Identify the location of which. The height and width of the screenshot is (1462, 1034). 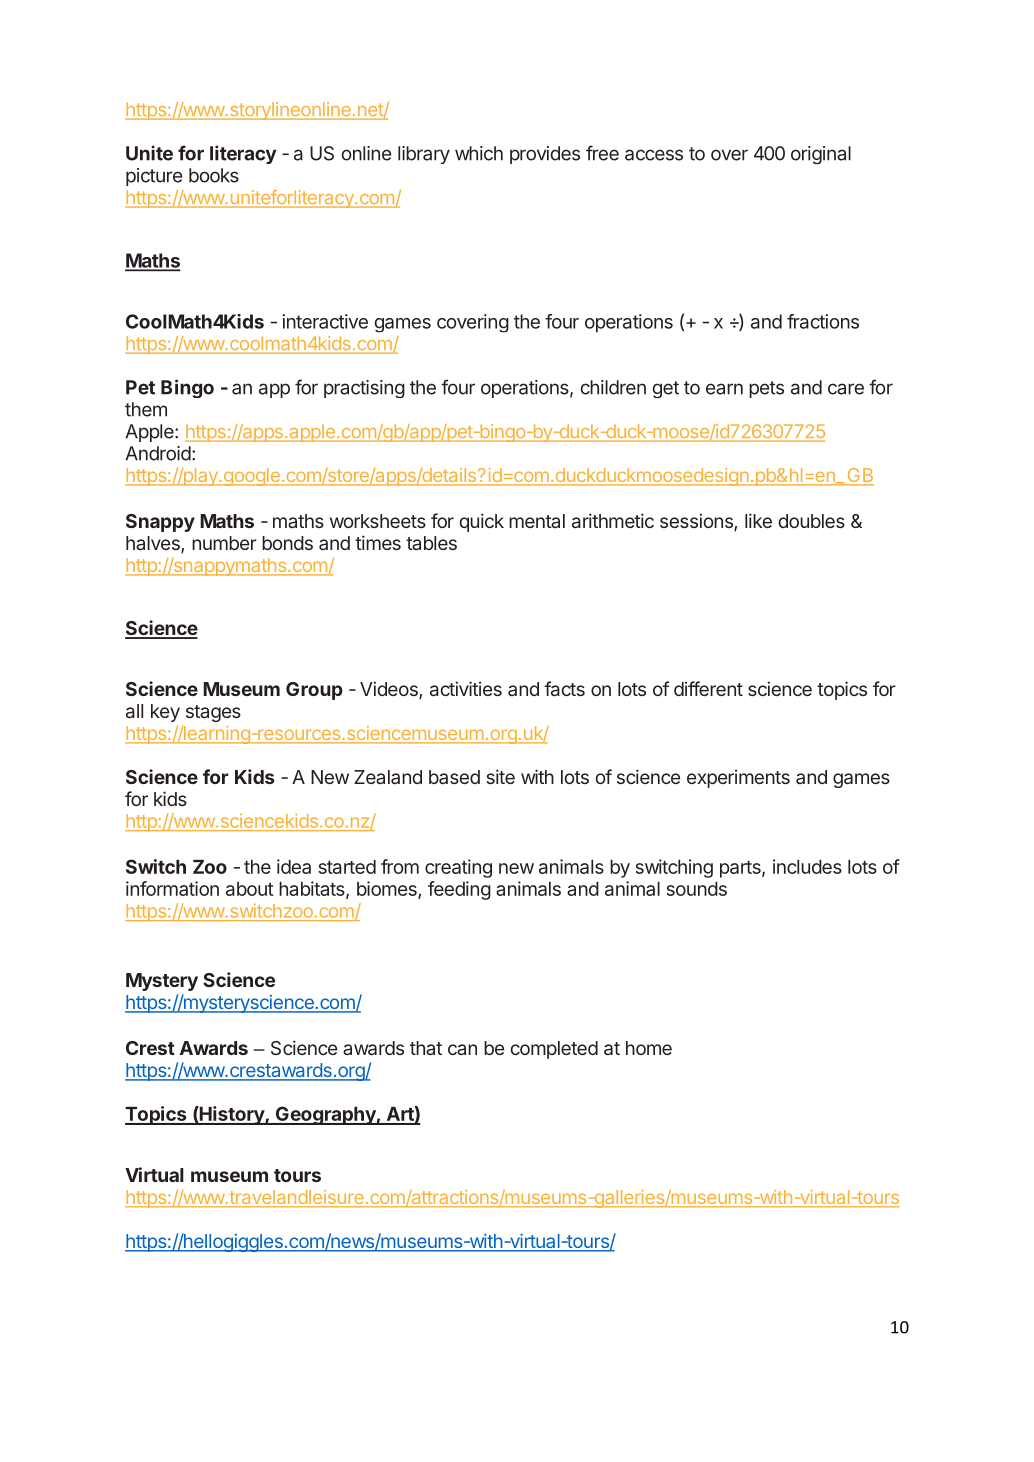
(479, 153).
